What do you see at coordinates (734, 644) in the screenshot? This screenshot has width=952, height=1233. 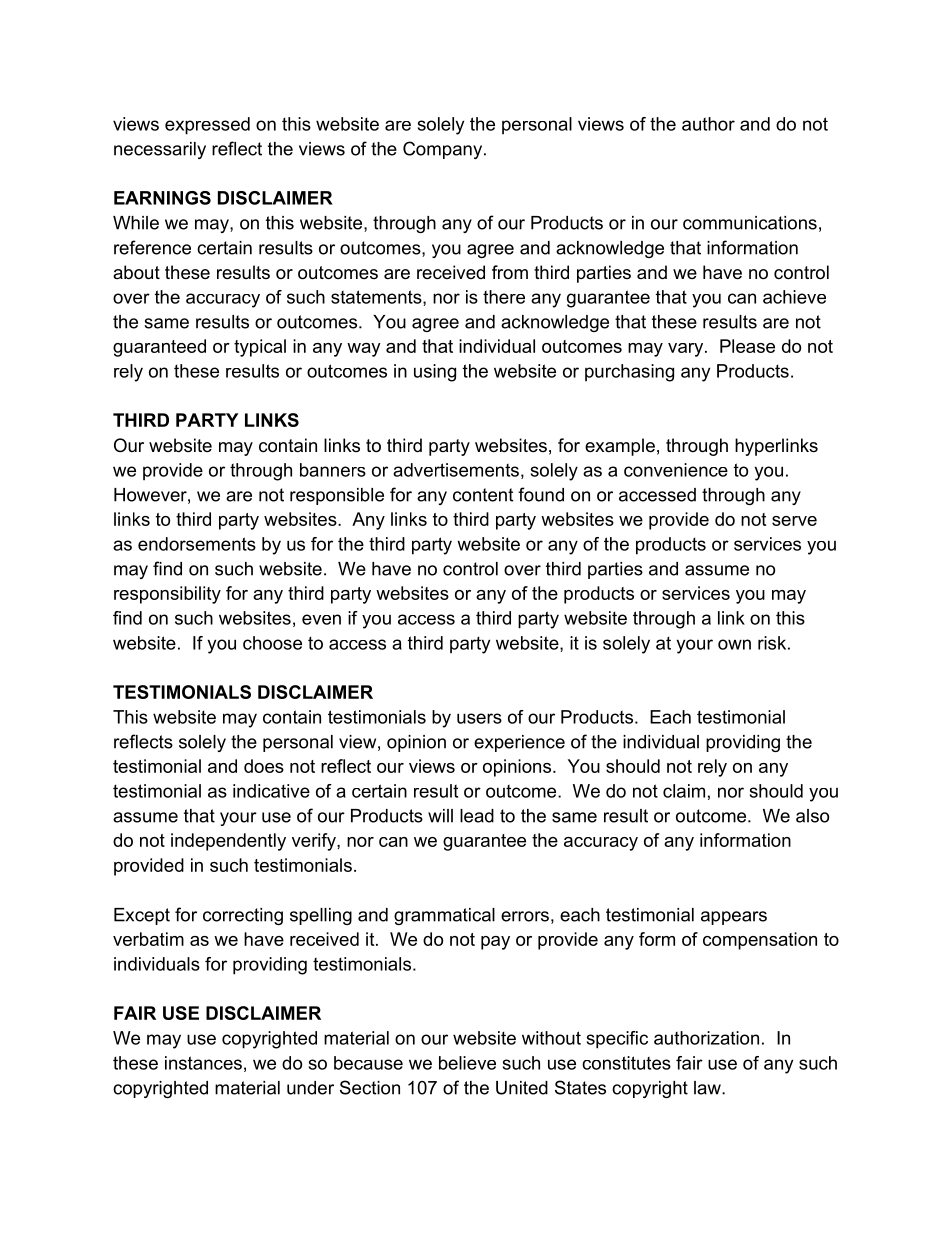 I see `own` at bounding box center [734, 644].
